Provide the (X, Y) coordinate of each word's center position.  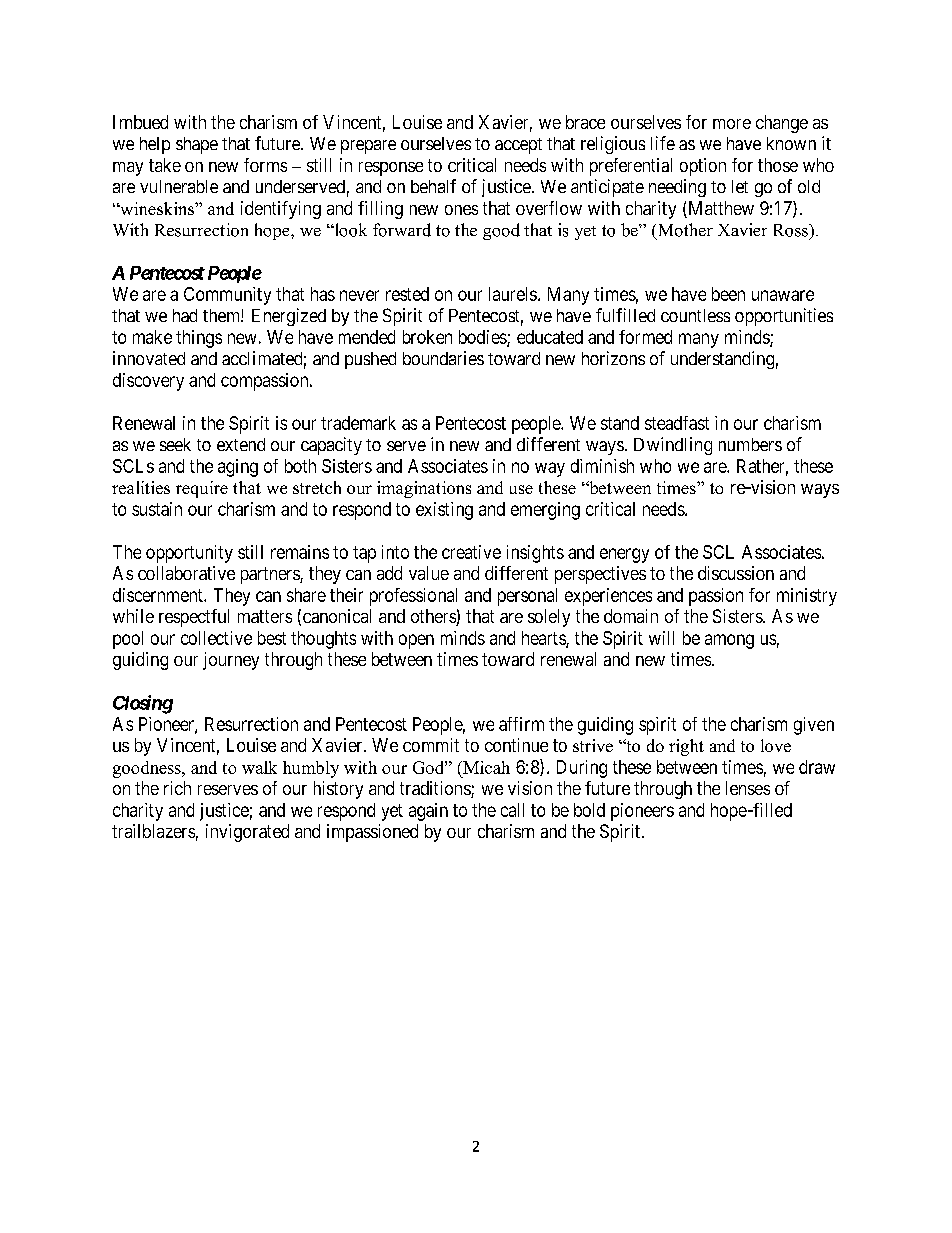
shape (197, 145)
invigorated (247, 833)
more (732, 124)
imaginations (424, 489)
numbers (750, 444)
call (512, 810)
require (202, 489)
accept (518, 146)
